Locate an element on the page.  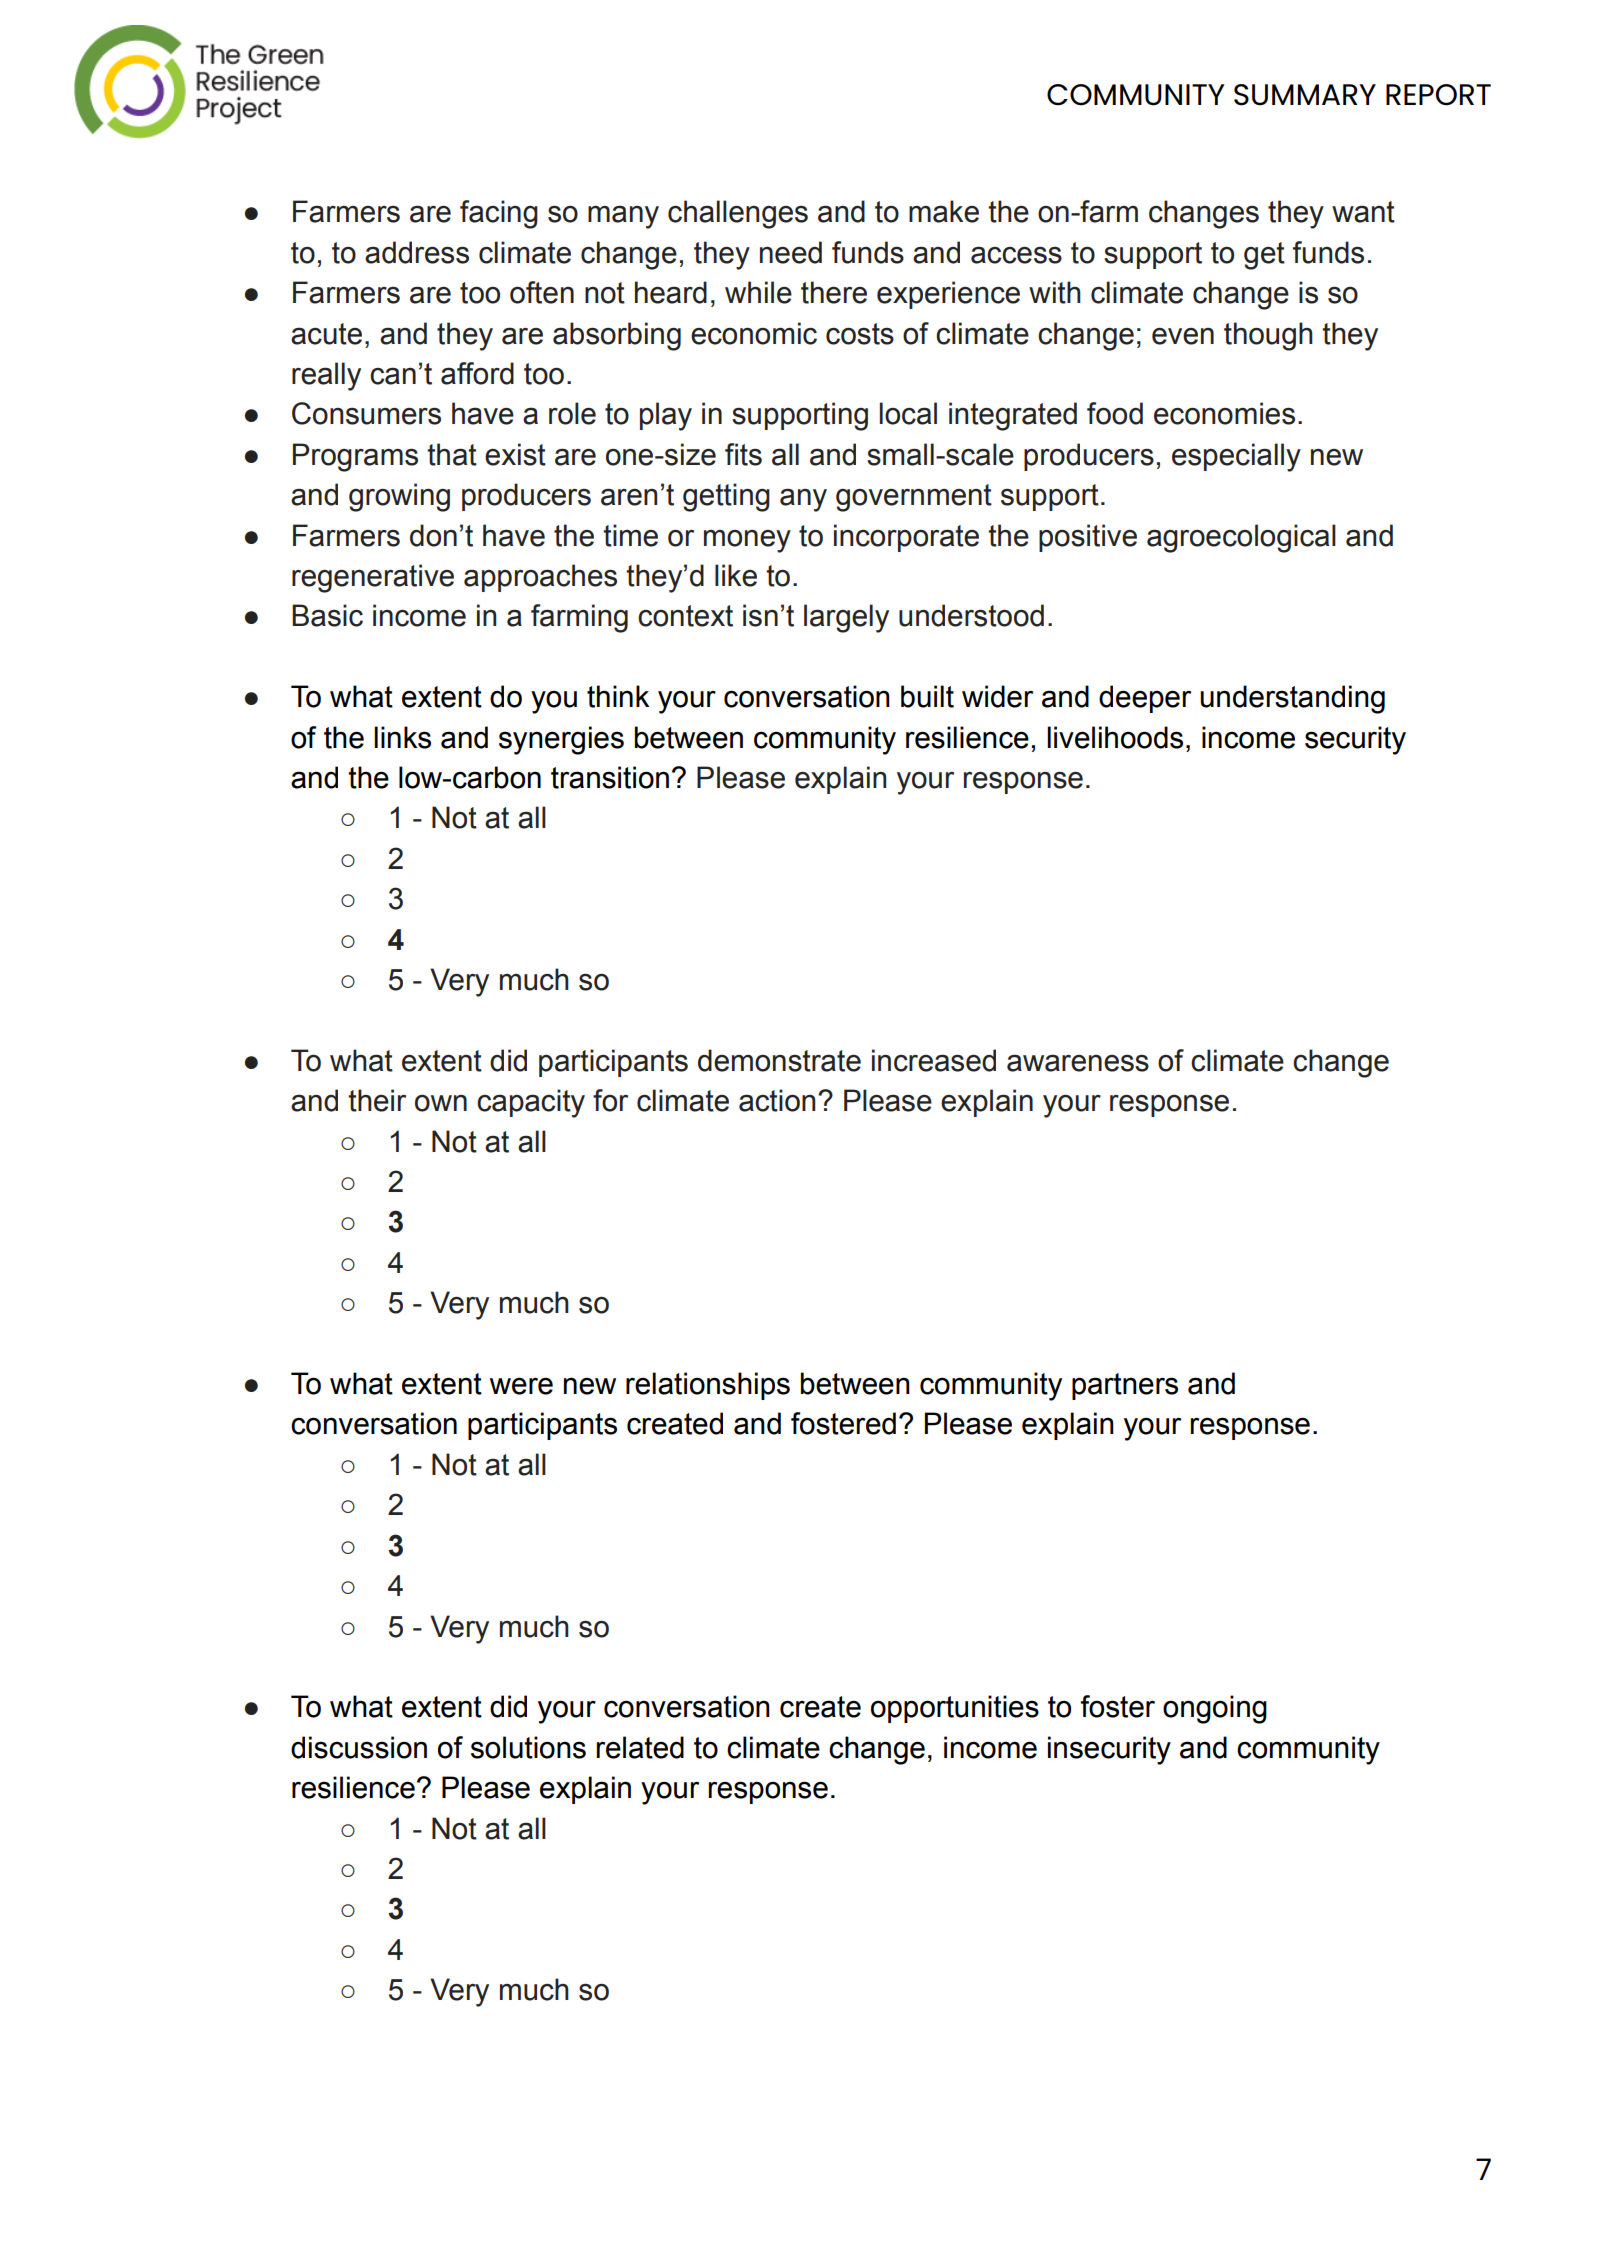
SUMMARY is located at coordinates (1305, 95).
